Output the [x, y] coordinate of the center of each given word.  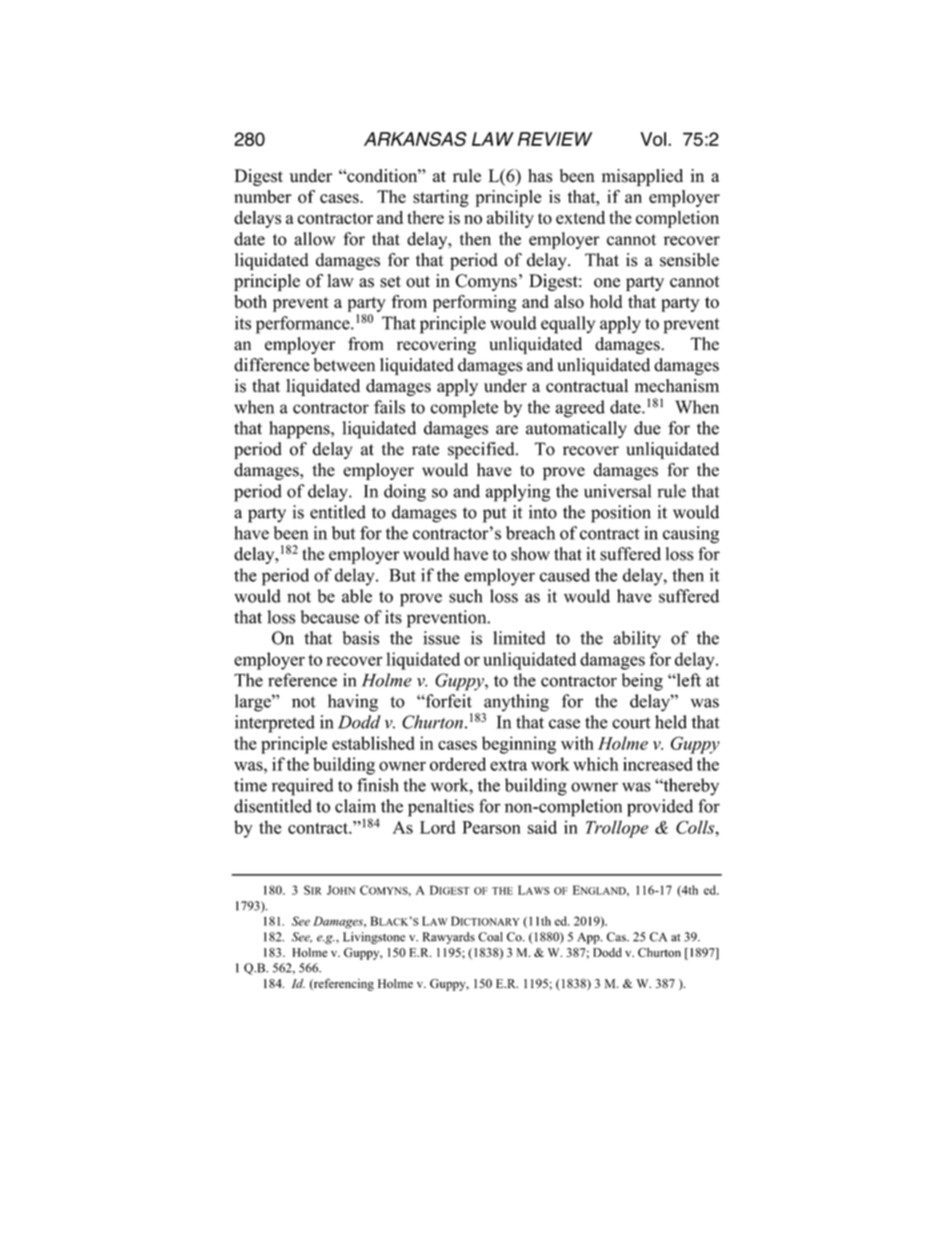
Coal [490, 937]
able [357, 596]
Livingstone [374, 938]
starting [441, 198]
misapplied [642, 177]
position [621, 514]
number [262, 196]
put [494, 515]
